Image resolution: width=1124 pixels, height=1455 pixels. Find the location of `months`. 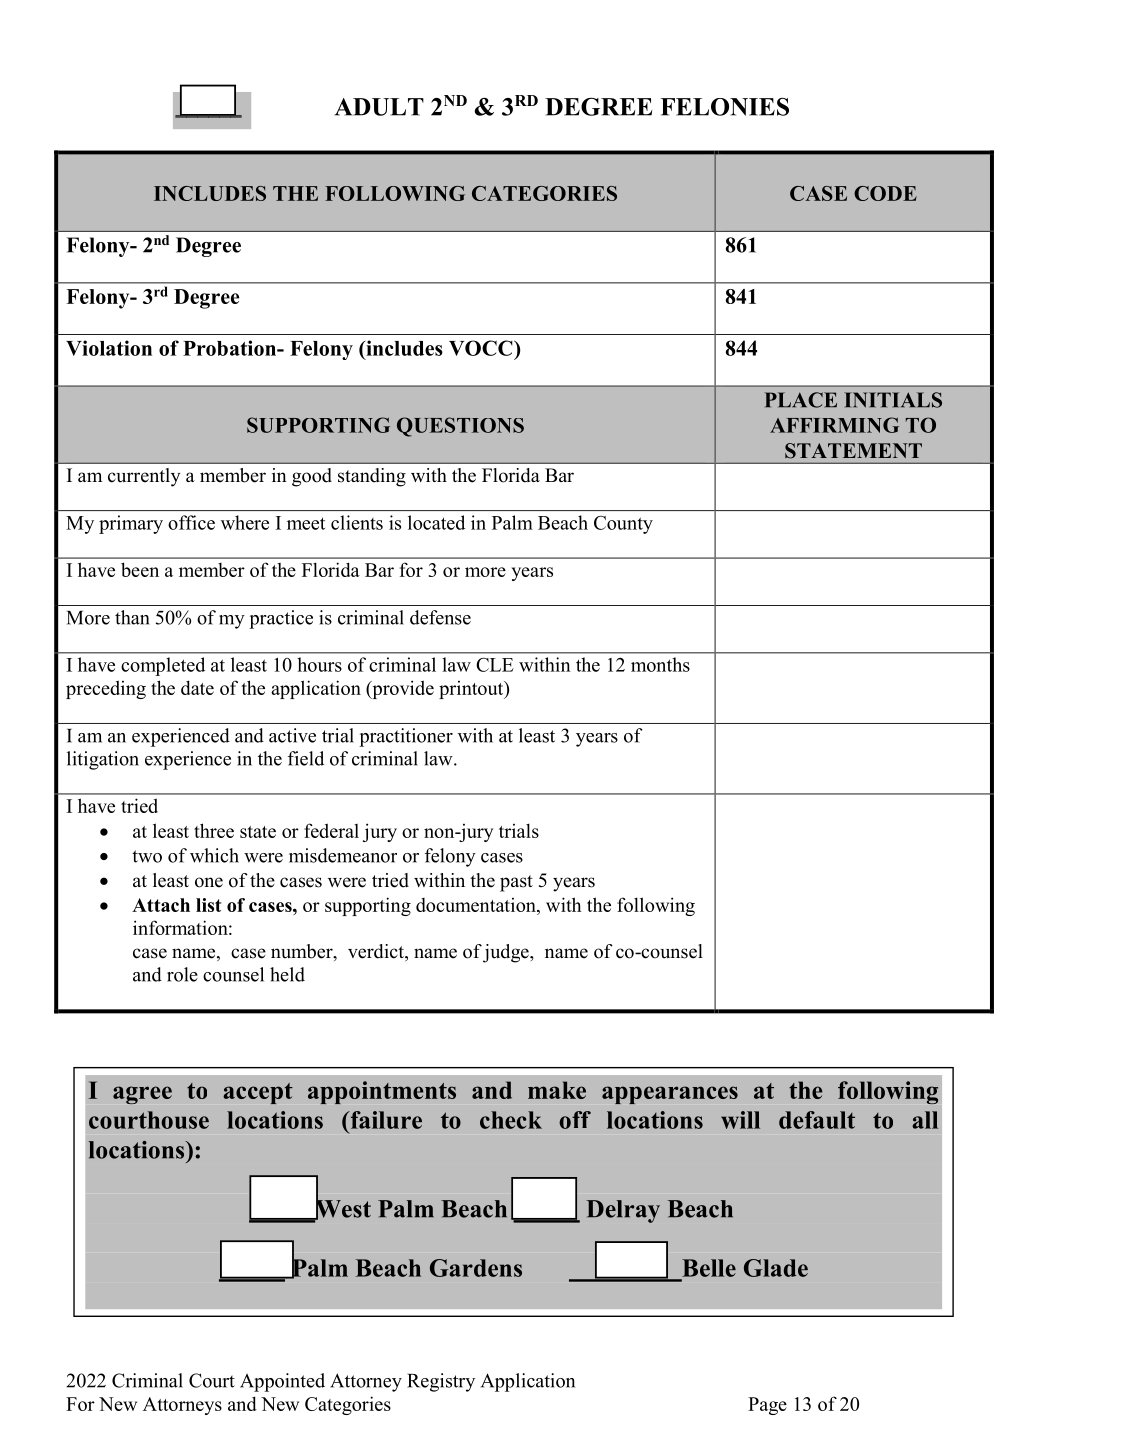

months is located at coordinates (660, 664).
